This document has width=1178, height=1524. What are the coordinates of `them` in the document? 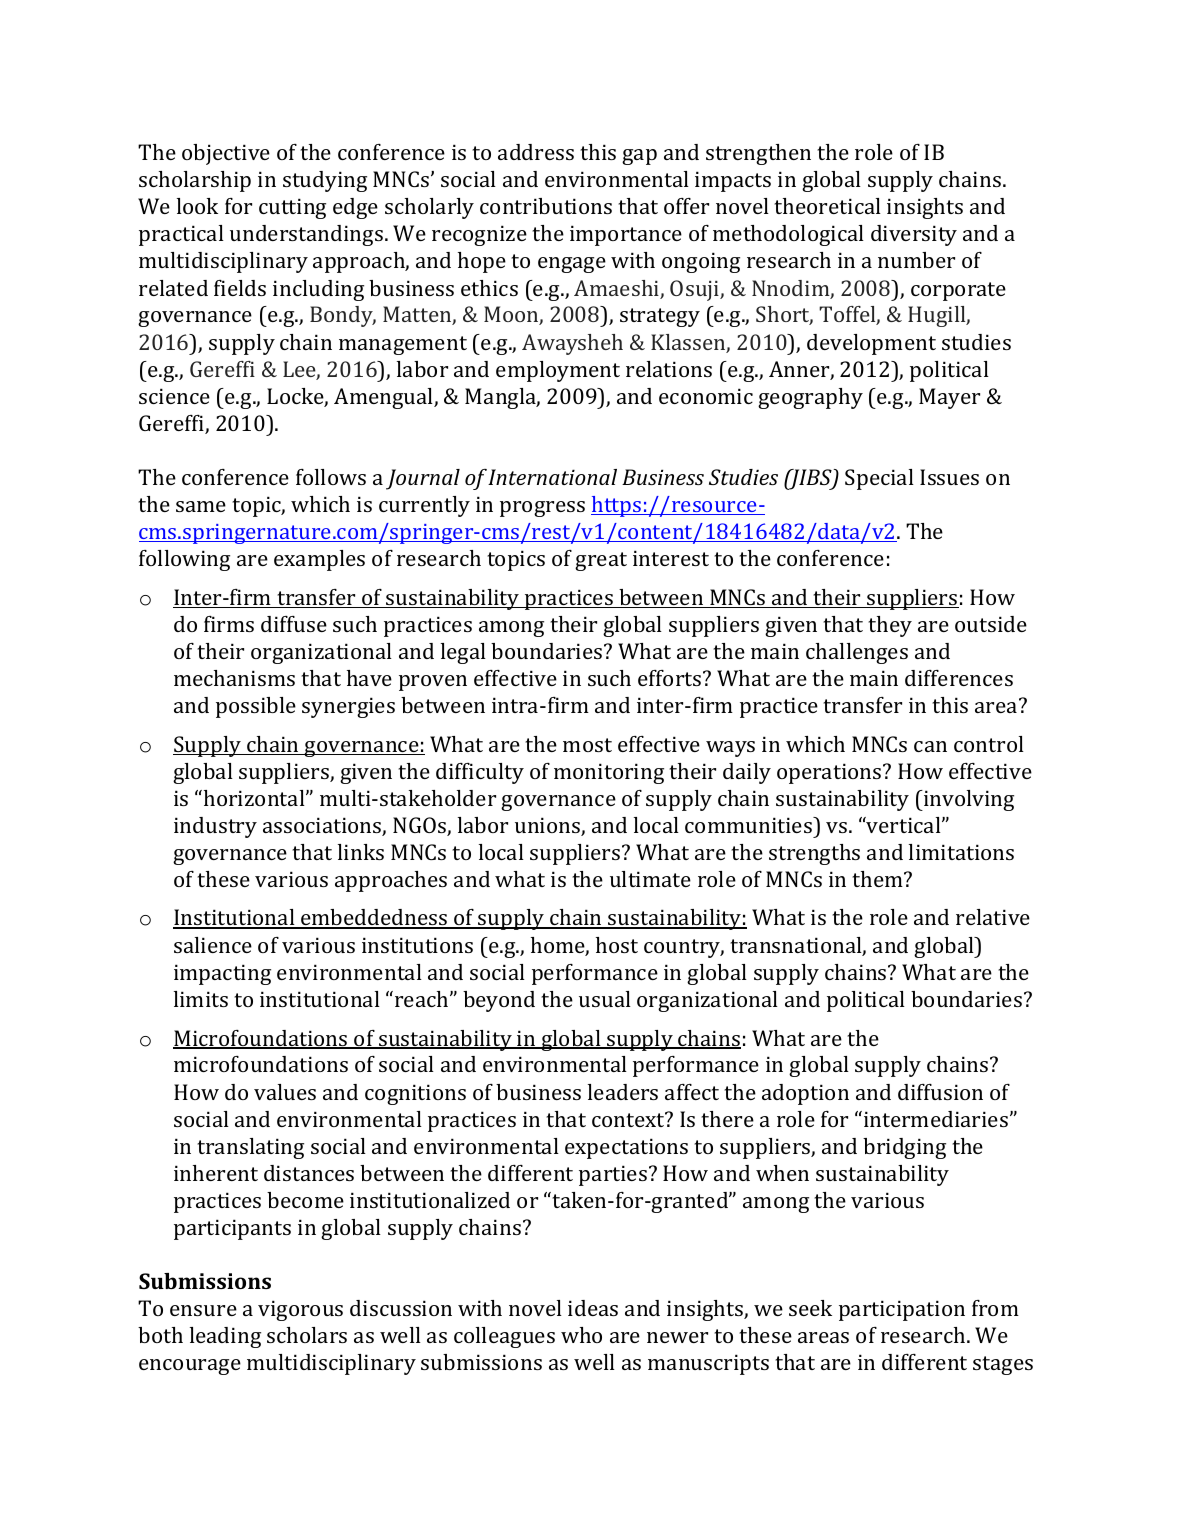 It's located at (878, 879).
